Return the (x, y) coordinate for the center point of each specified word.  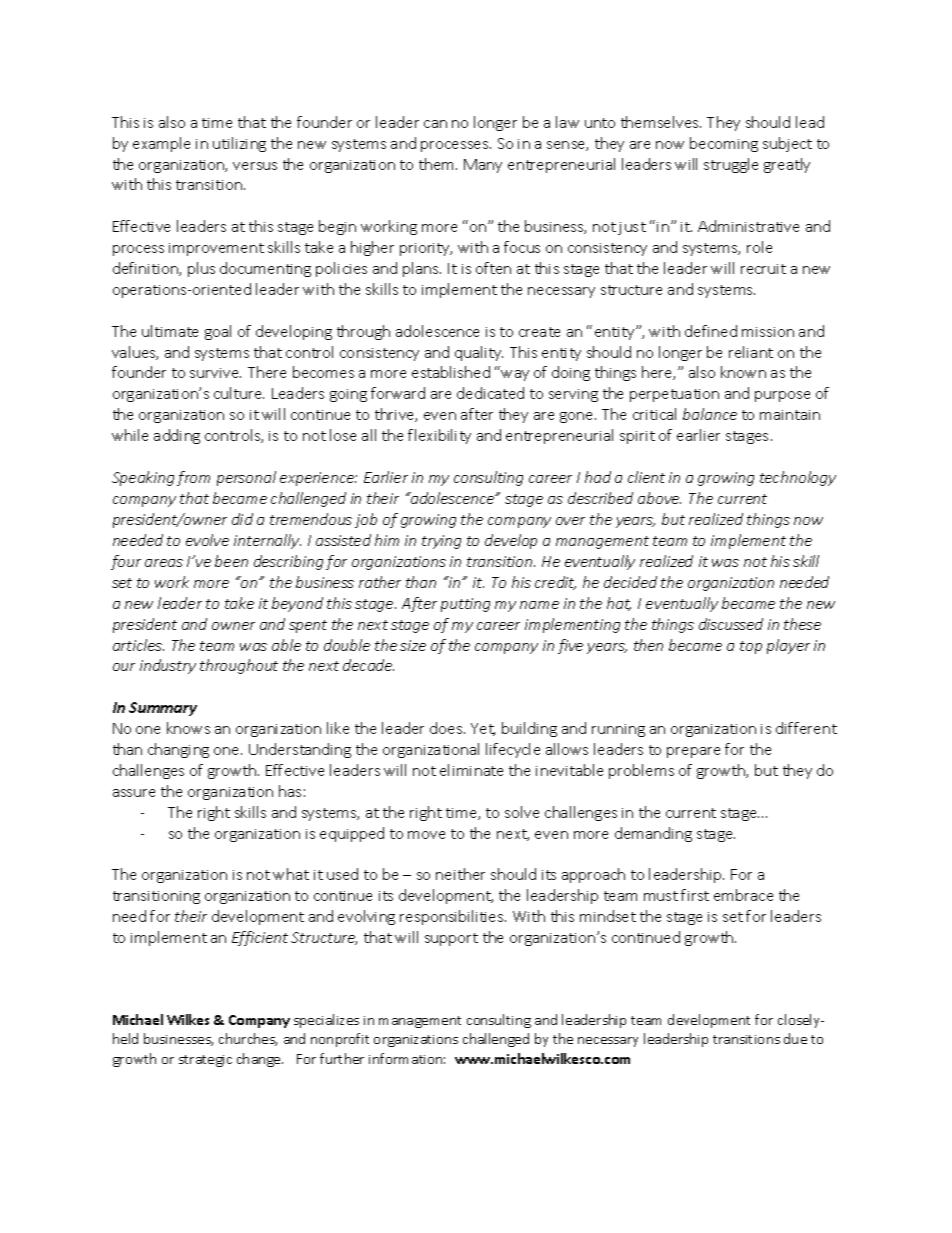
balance (710, 414)
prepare (693, 752)
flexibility (439, 436)
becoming (724, 144)
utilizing (239, 144)
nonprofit (340, 1040)
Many (483, 166)
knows (188, 728)
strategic (205, 1061)
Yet (483, 729)
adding (177, 436)
